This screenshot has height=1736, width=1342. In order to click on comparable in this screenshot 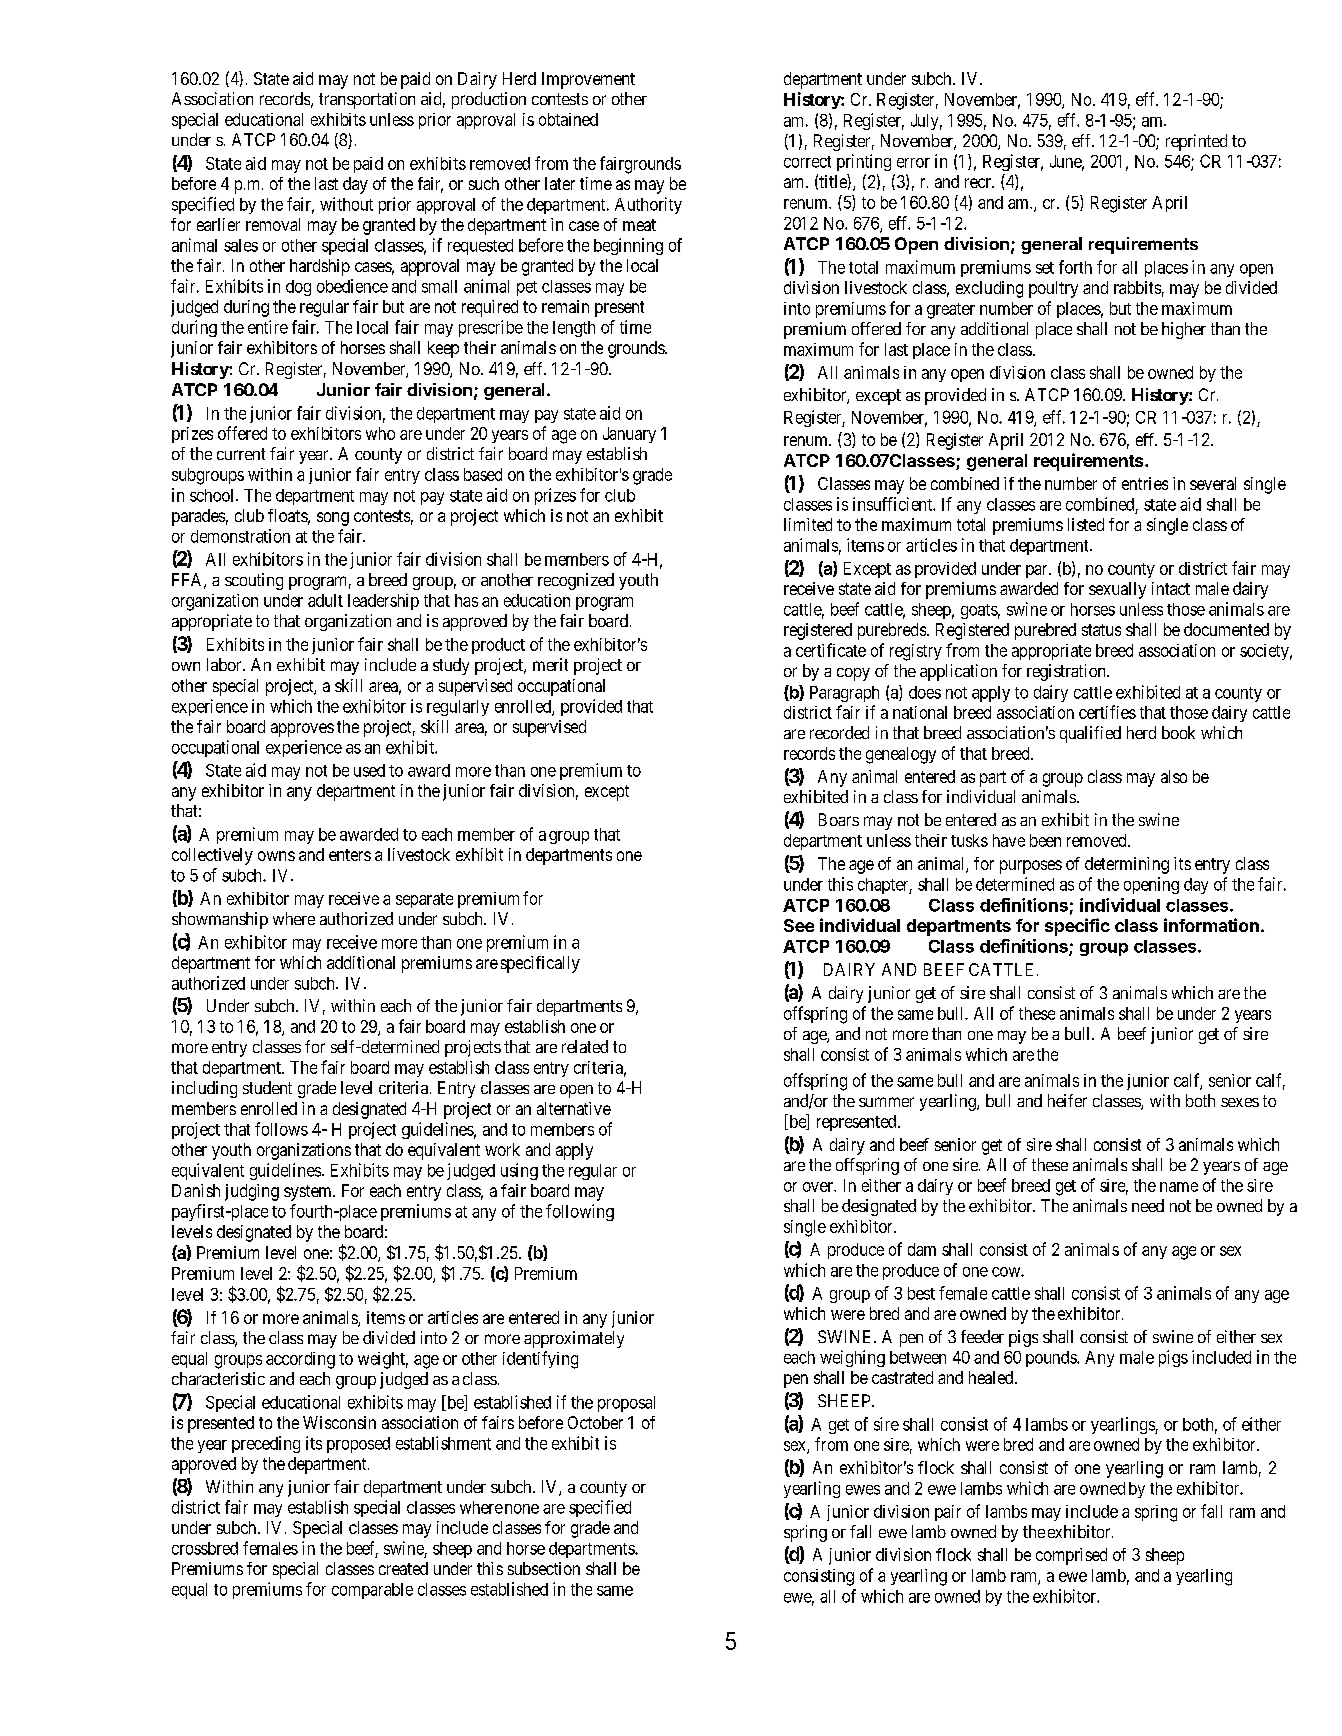, I will do `click(372, 1591)`.
